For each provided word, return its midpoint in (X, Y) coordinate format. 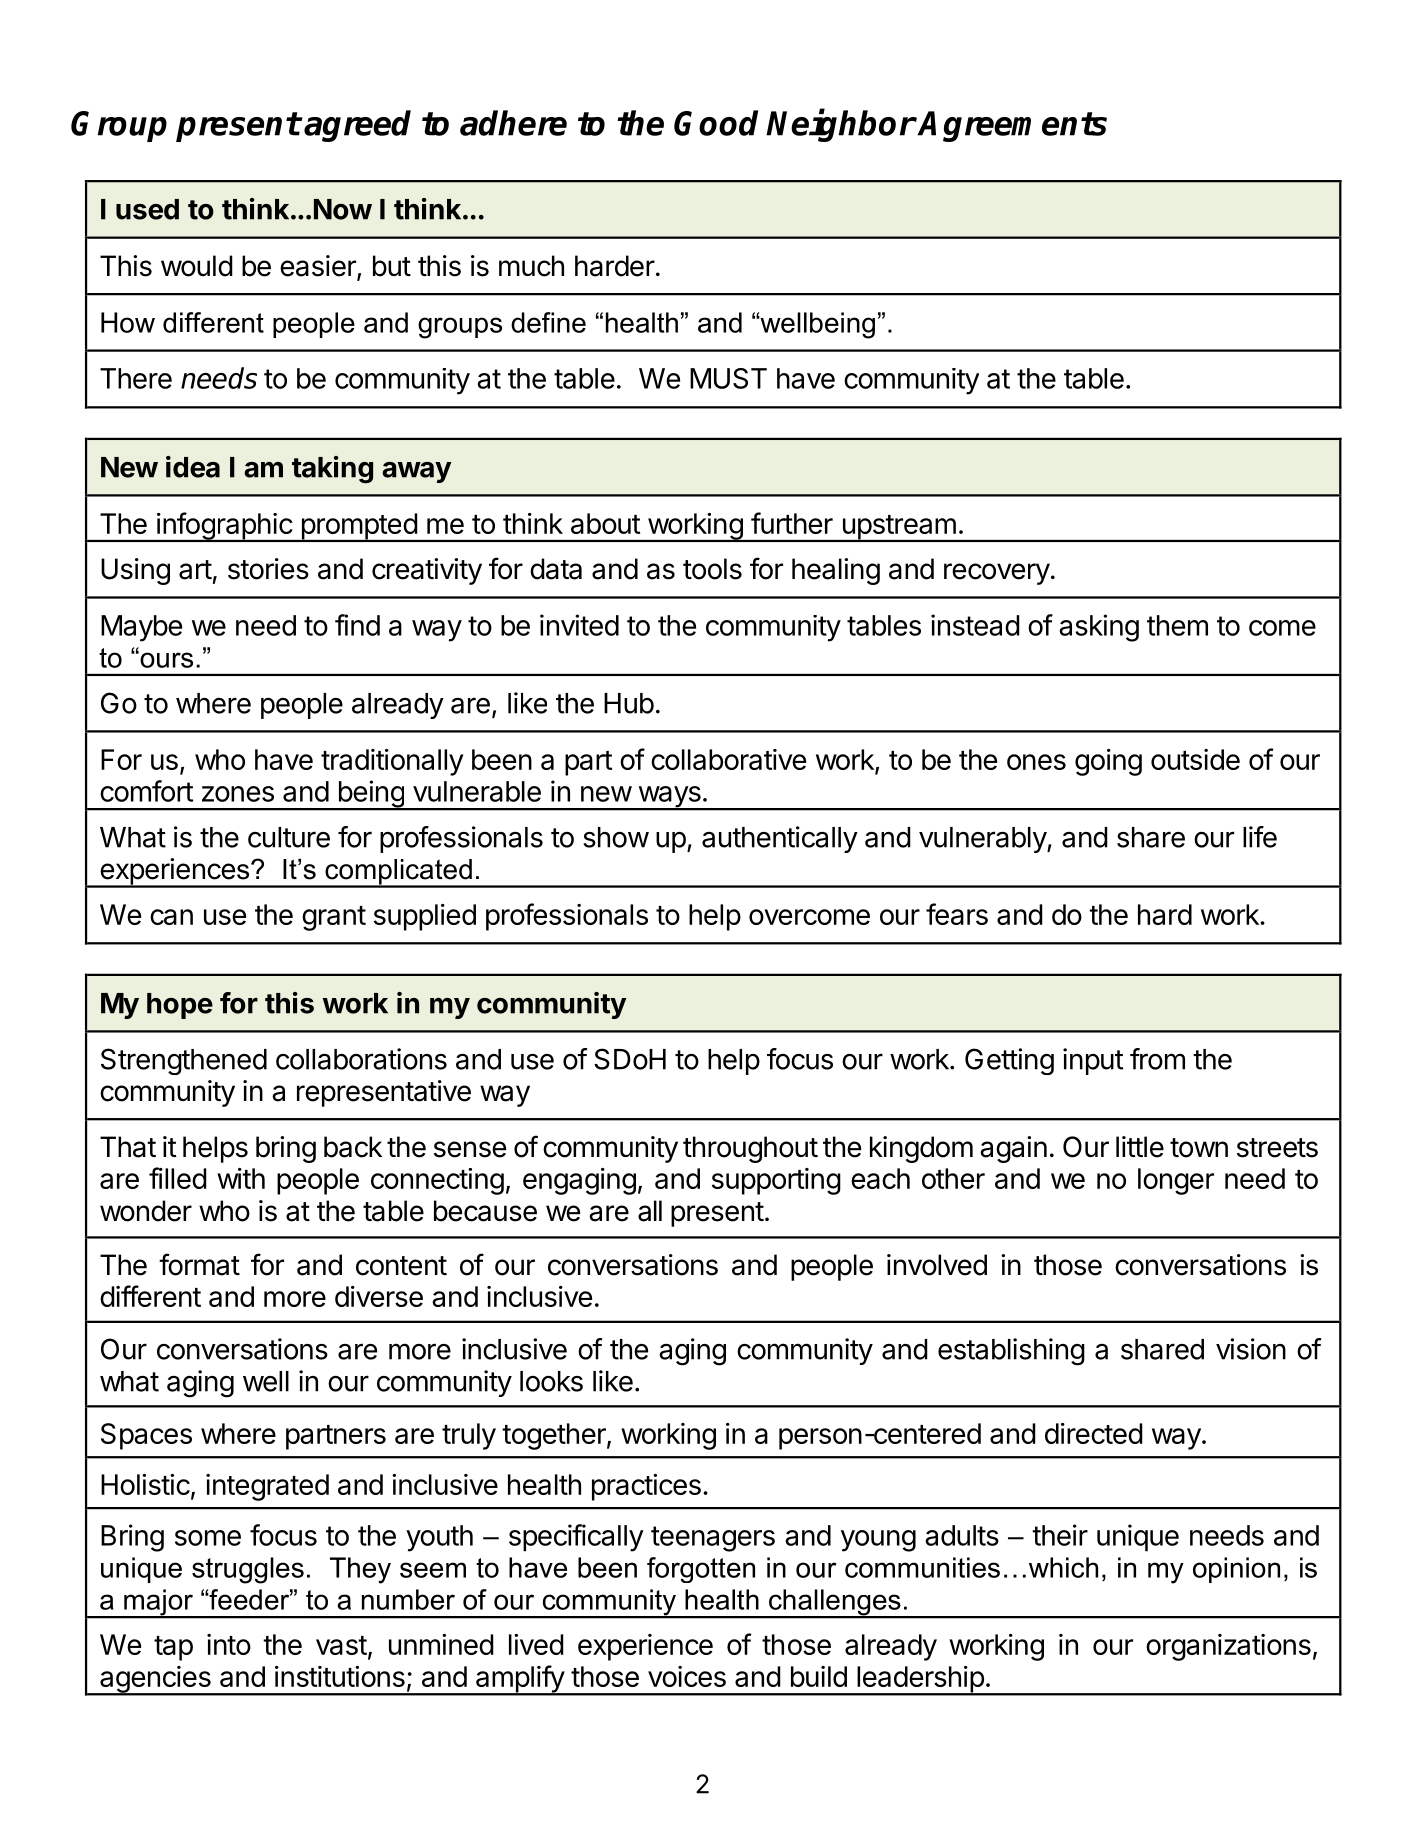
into (229, 1644)
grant (334, 918)
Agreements (1012, 126)
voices (687, 1676)
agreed (357, 126)
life (1260, 837)
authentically (780, 839)
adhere (513, 123)
